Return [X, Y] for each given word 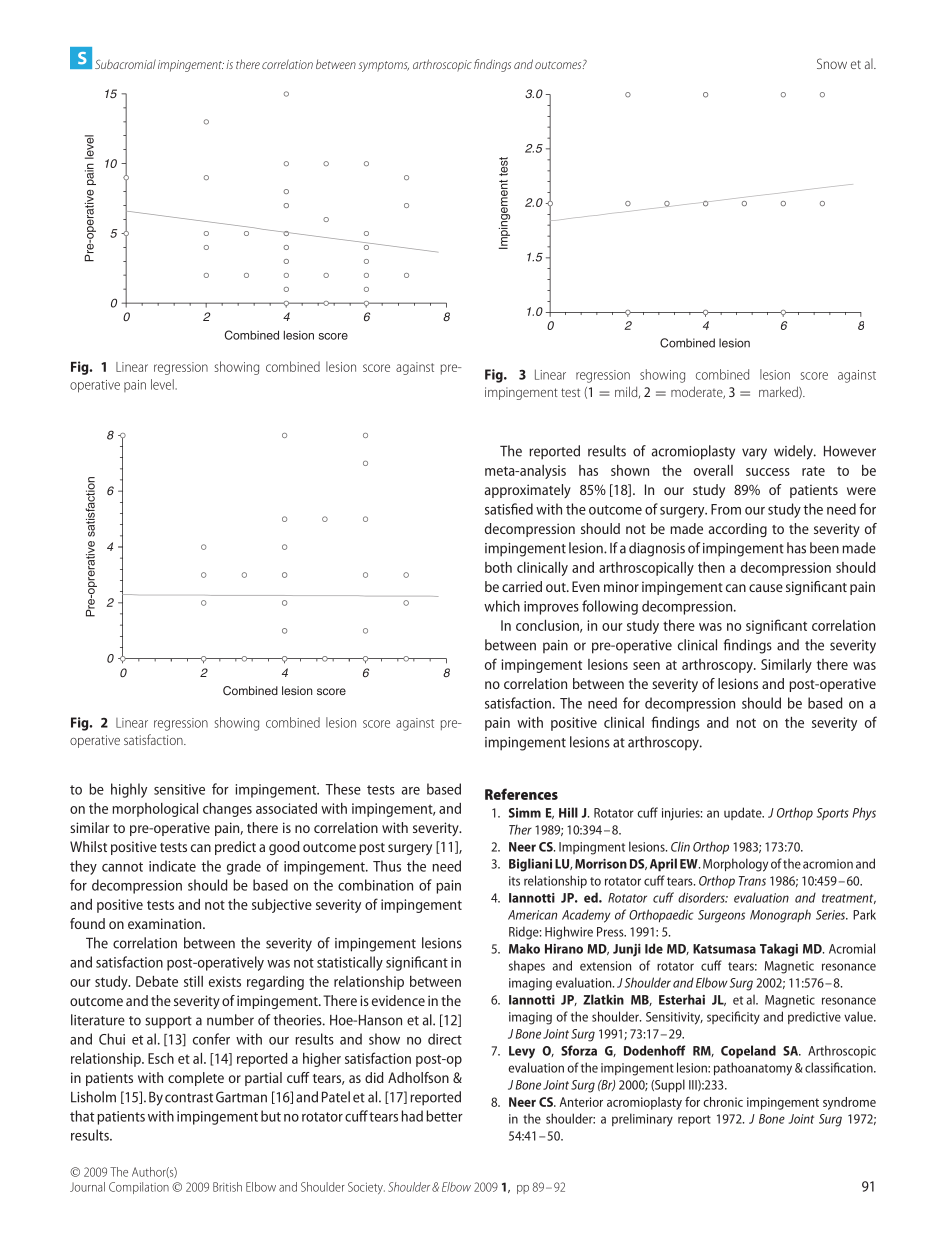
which [502, 606]
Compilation [139, 1188]
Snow [832, 63]
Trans [752, 881]
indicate [172, 866]
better [444, 1116]
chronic [723, 1102]
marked [779, 392]
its [514, 881]
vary [754, 454]
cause [766, 588]
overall [713, 470]
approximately [528, 491]
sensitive [179, 789]
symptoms [384, 66]
